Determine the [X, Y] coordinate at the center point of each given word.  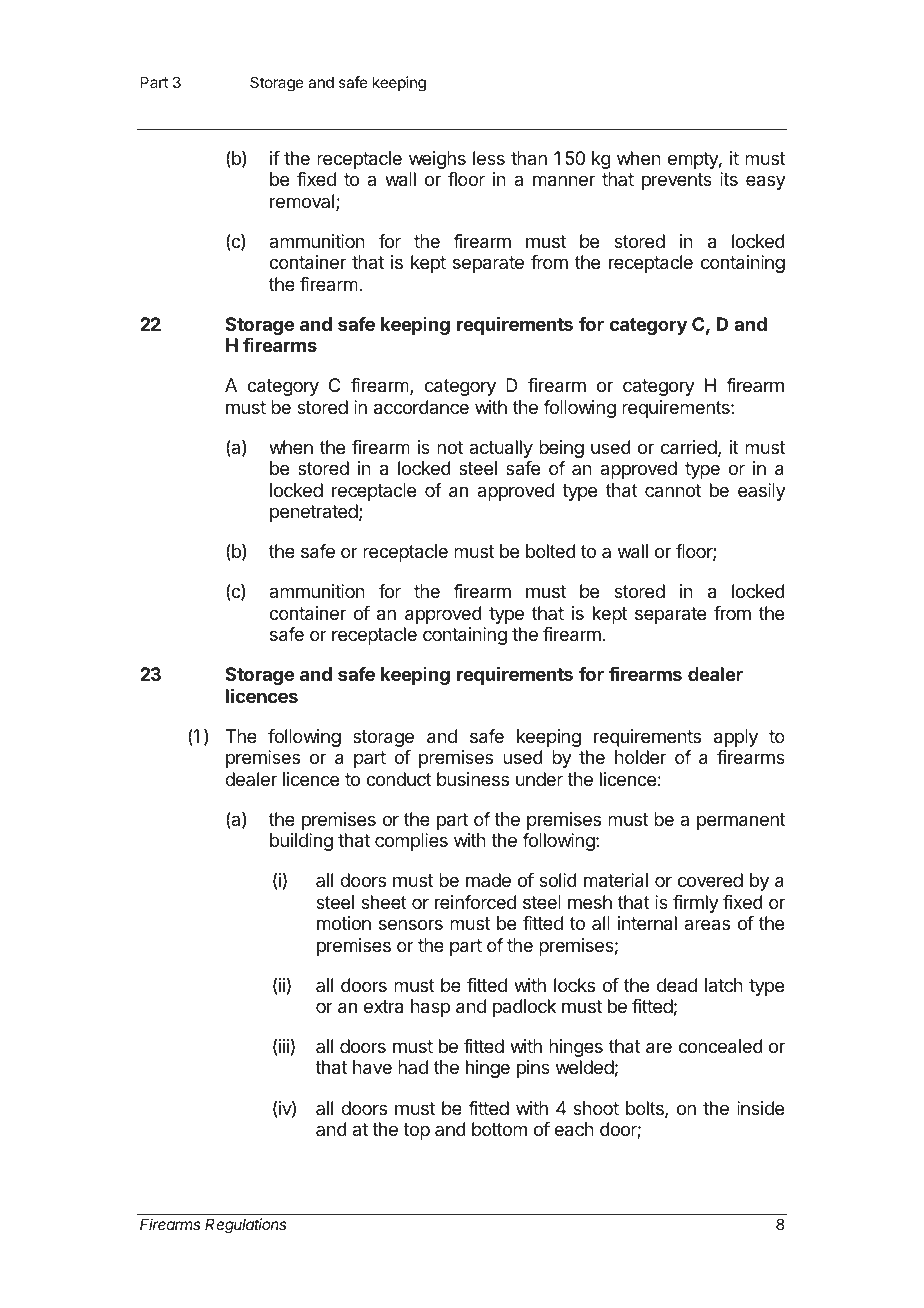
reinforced [475, 902]
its [729, 179]
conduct [399, 779]
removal [303, 202]
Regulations [245, 1226]
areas [707, 924]
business [473, 779]
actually [501, 449]
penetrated [314, 513]
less [489, 158]
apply [736, 738]
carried [689, 447]
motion [344, 923]
